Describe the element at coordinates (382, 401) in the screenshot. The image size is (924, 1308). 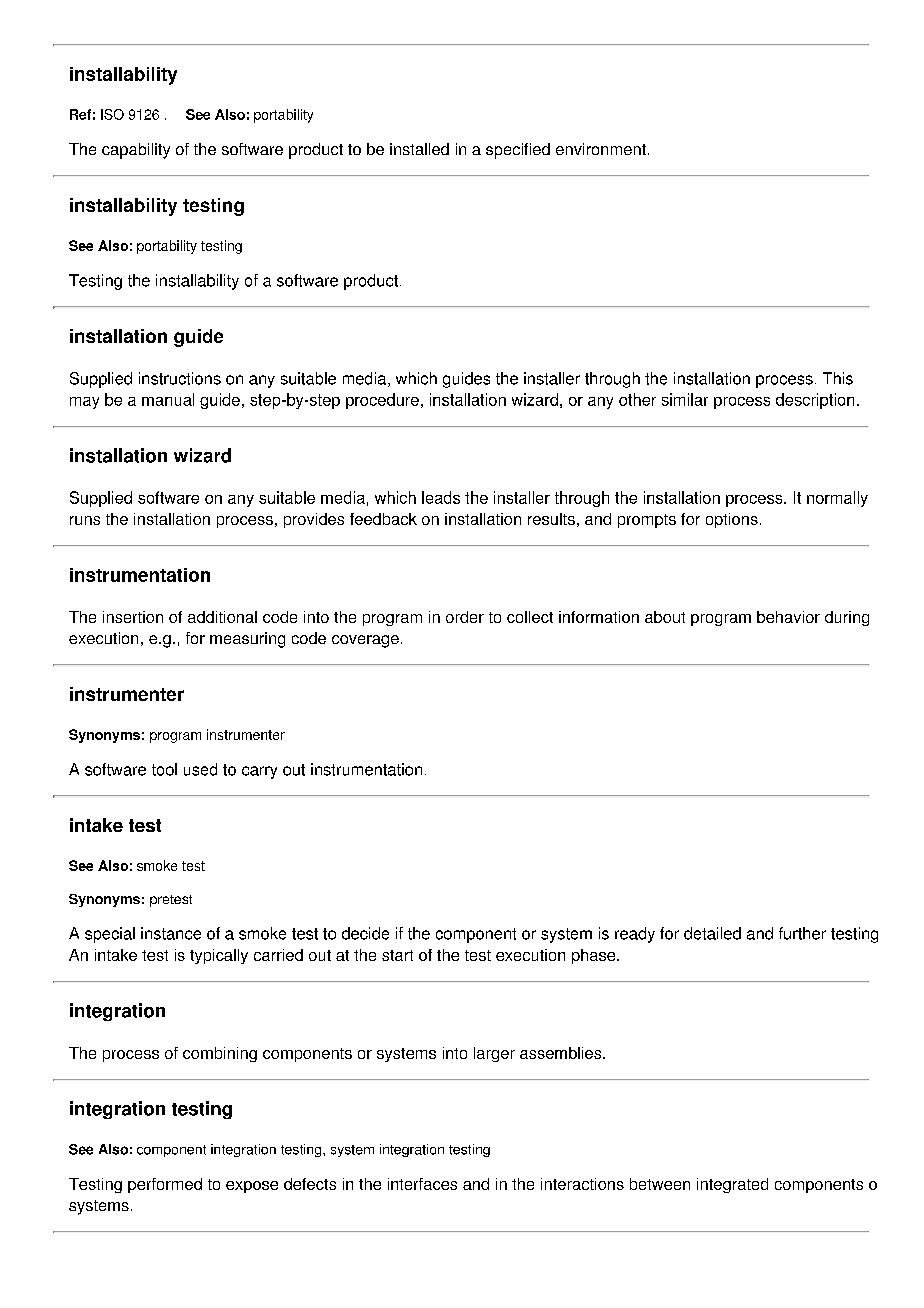
I see `procedure` at that location.
